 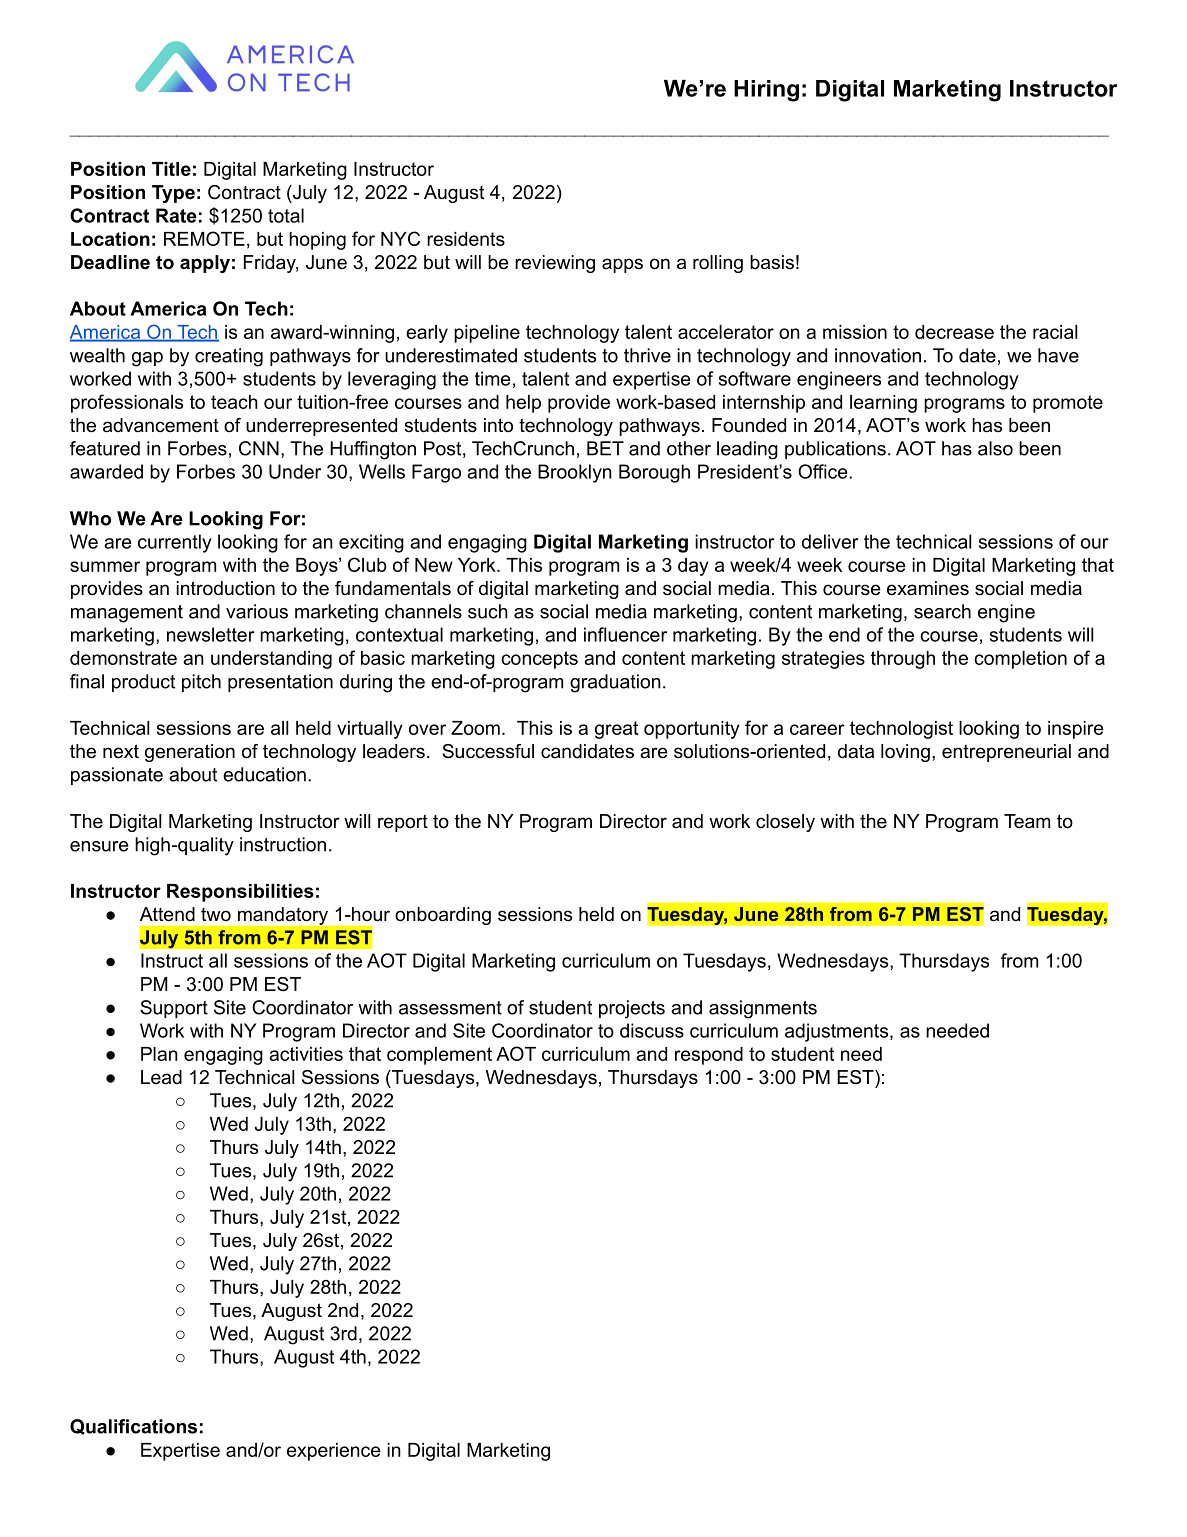 I want to click on Hiring, so click(x=766, y=91).
